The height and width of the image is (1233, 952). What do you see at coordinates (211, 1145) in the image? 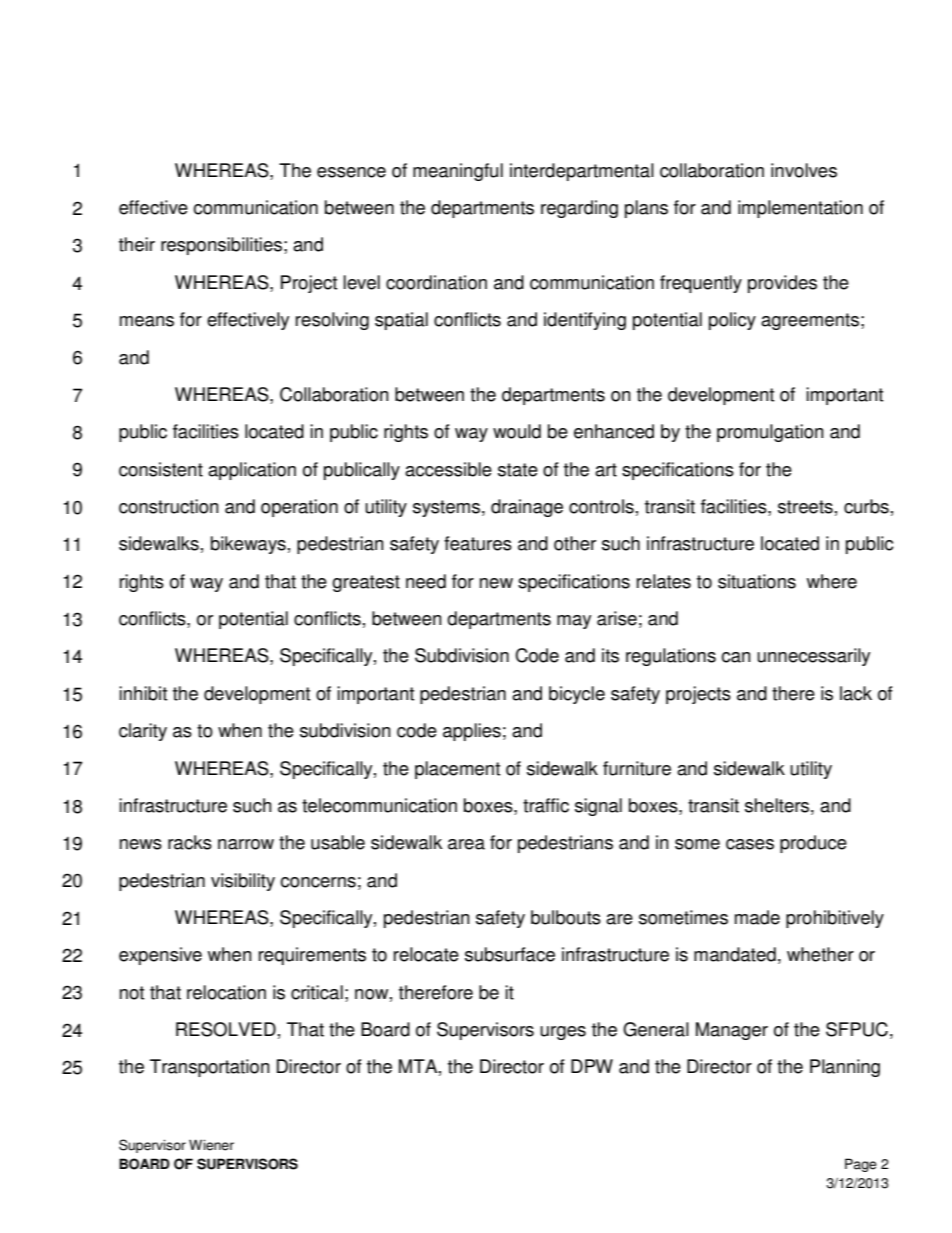
I see `Wiener` at bounding box center [211, 1145].
